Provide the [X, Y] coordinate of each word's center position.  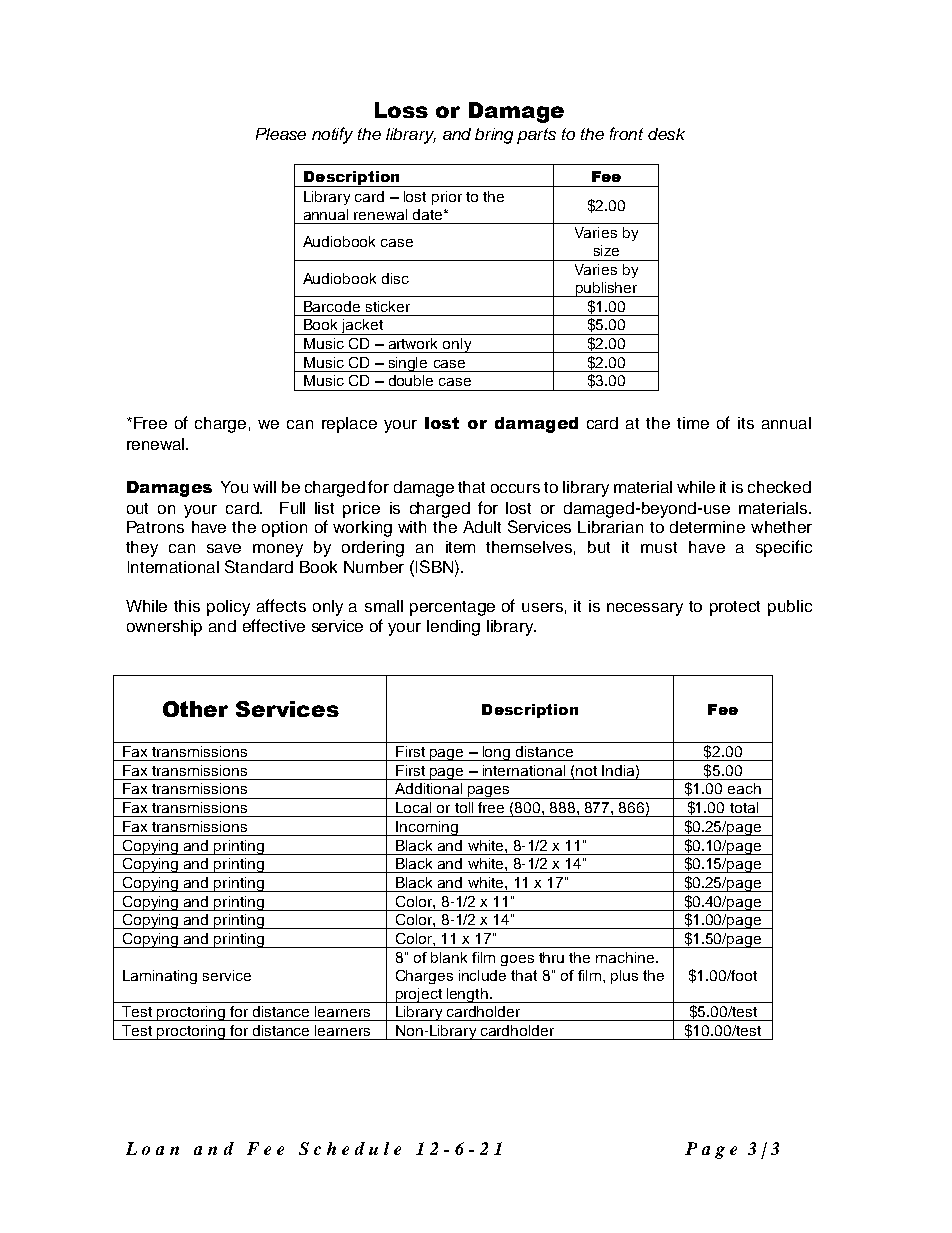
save [224, 548]
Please [281, 134]
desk [666, 134]
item [460, 547]
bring [494, 136]
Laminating [160, 977]
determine [707, 527]
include [482, 975]
